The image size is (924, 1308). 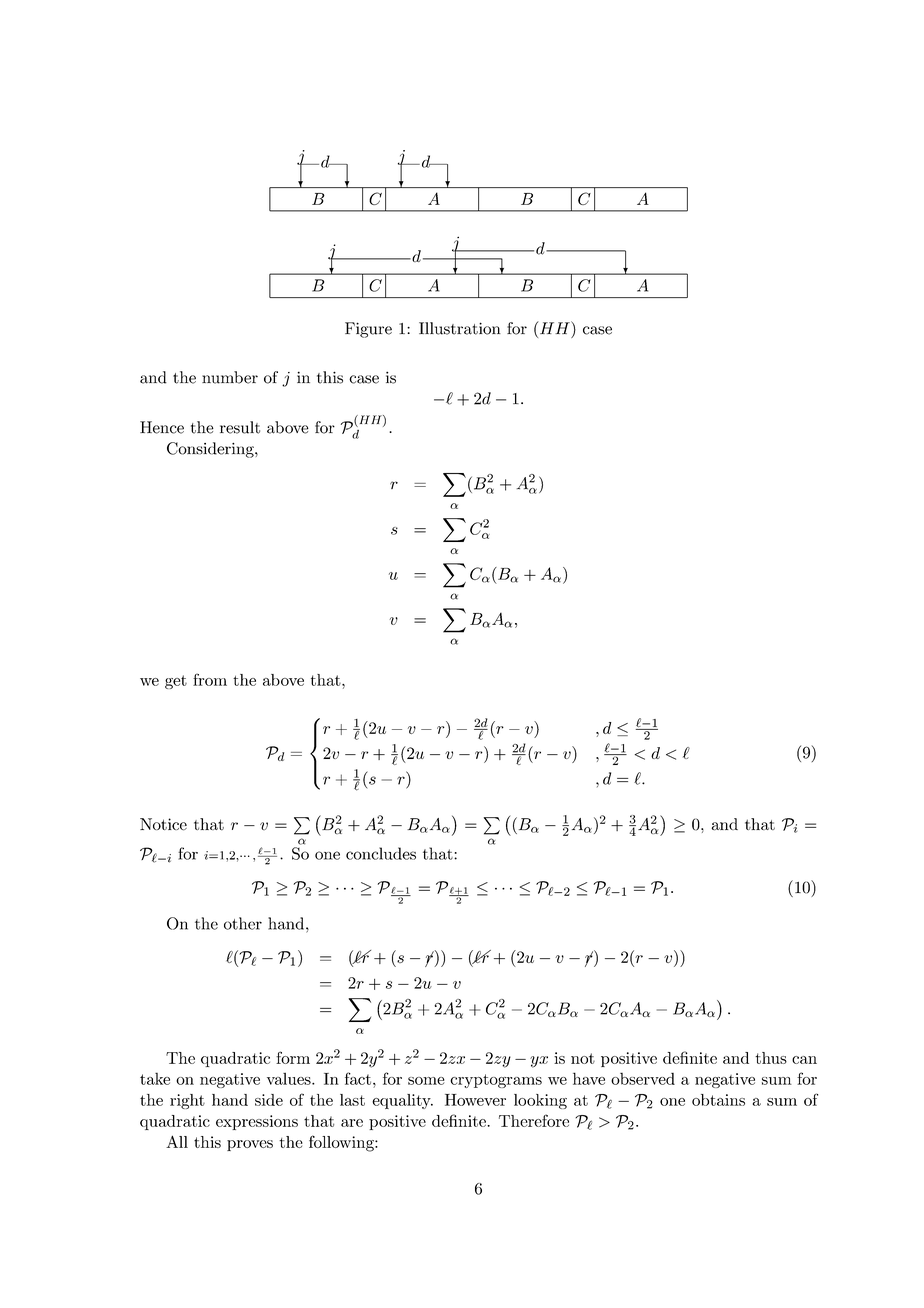 What do you see at coordinates (163, 824) in the page?
I see `Notice` at bounding box center [163, 824].
